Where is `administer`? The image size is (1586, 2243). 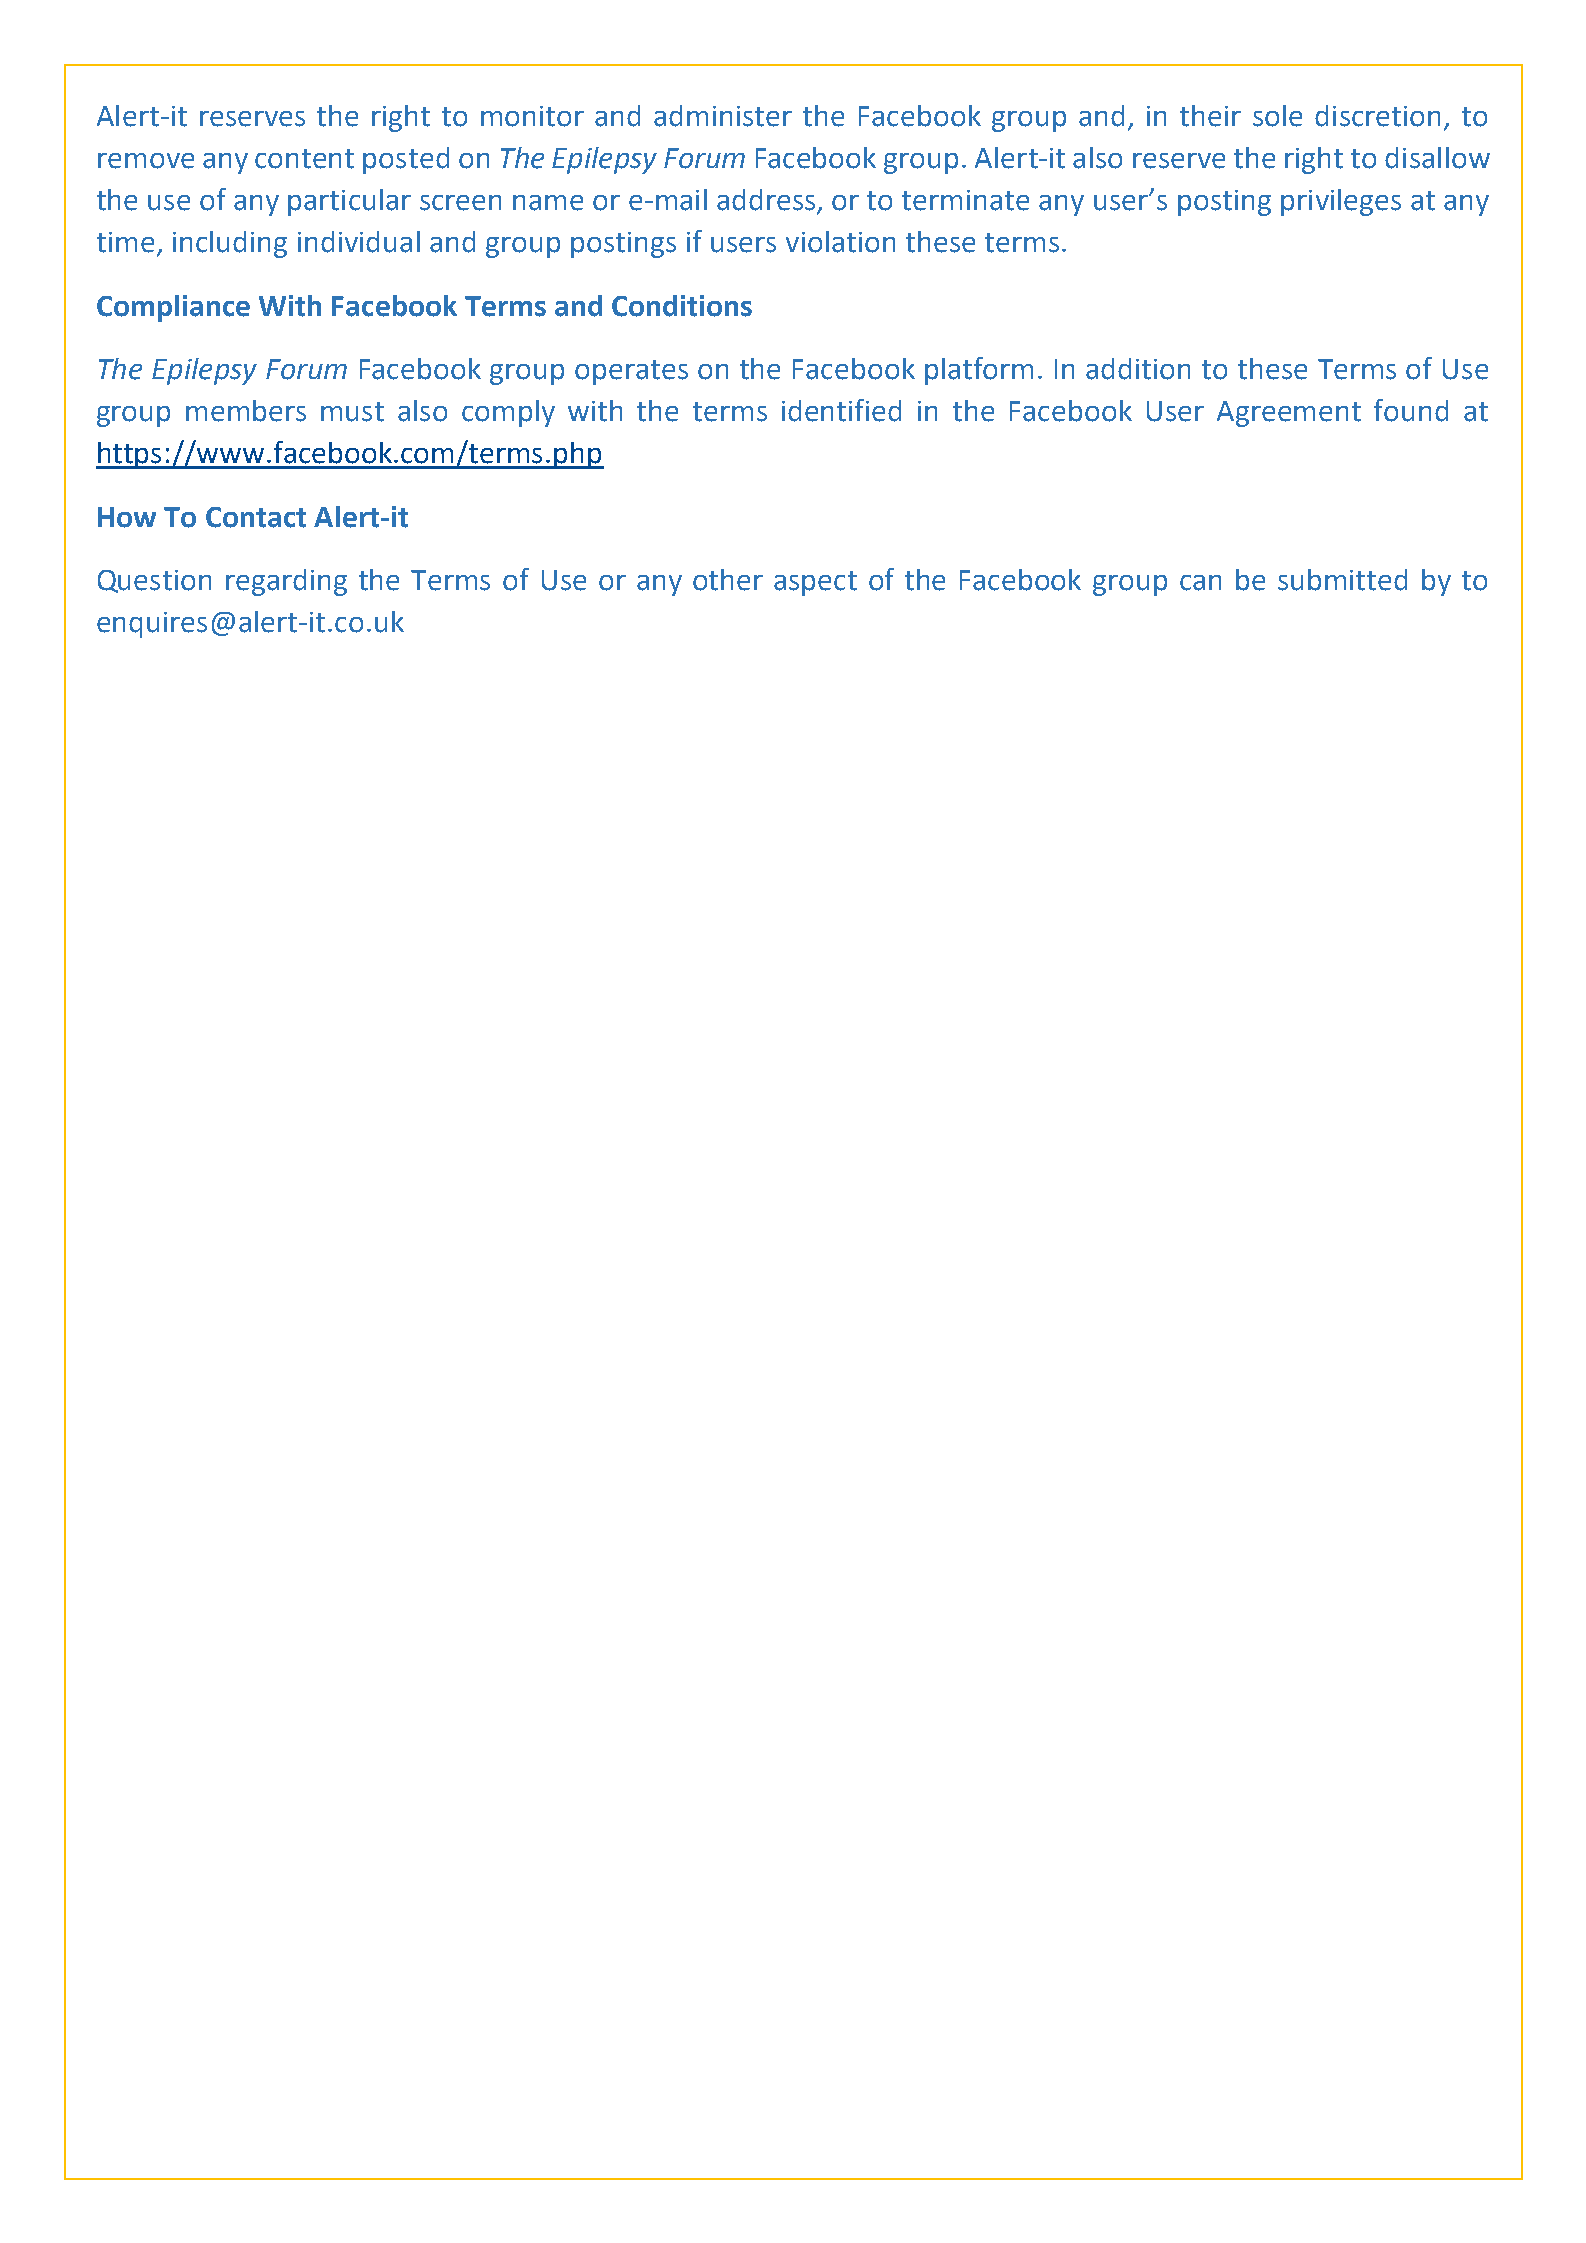 administer is located at coordinates (723, 116).
